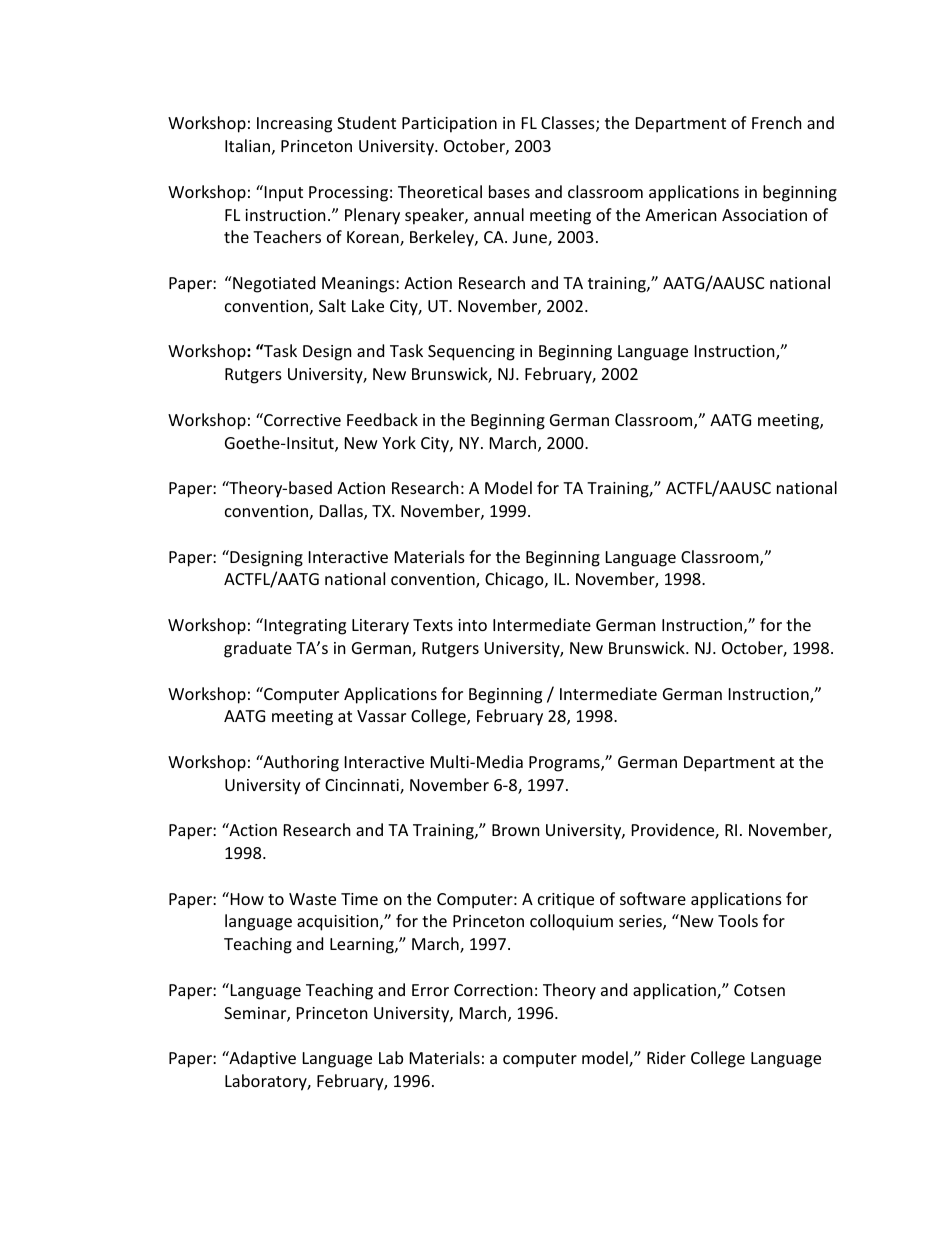 The image size is (952, 1233). Describe the element at coordinates (493, 990) in the screenshot. I see `Correction` at that location.
